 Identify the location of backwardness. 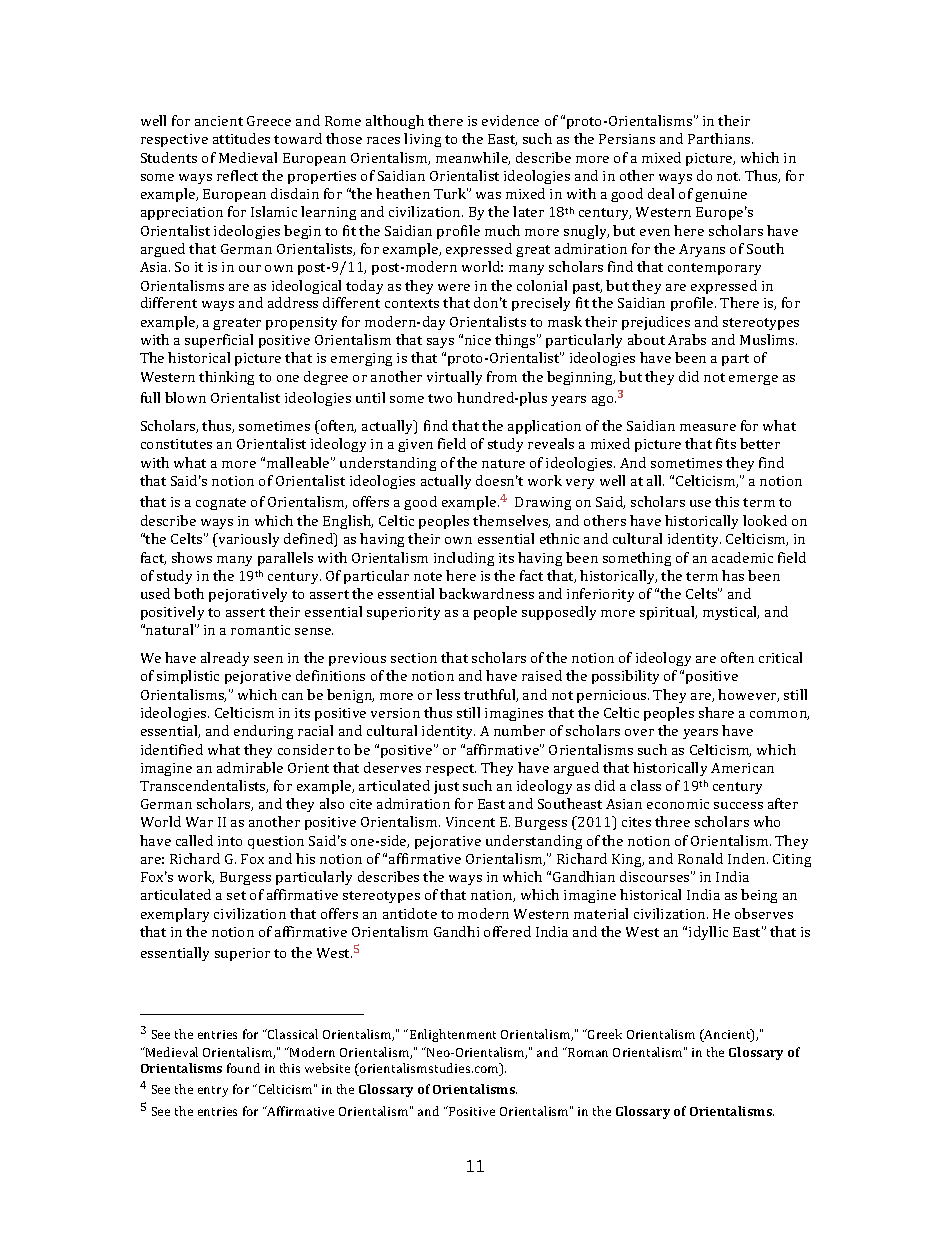
(486, 593).
